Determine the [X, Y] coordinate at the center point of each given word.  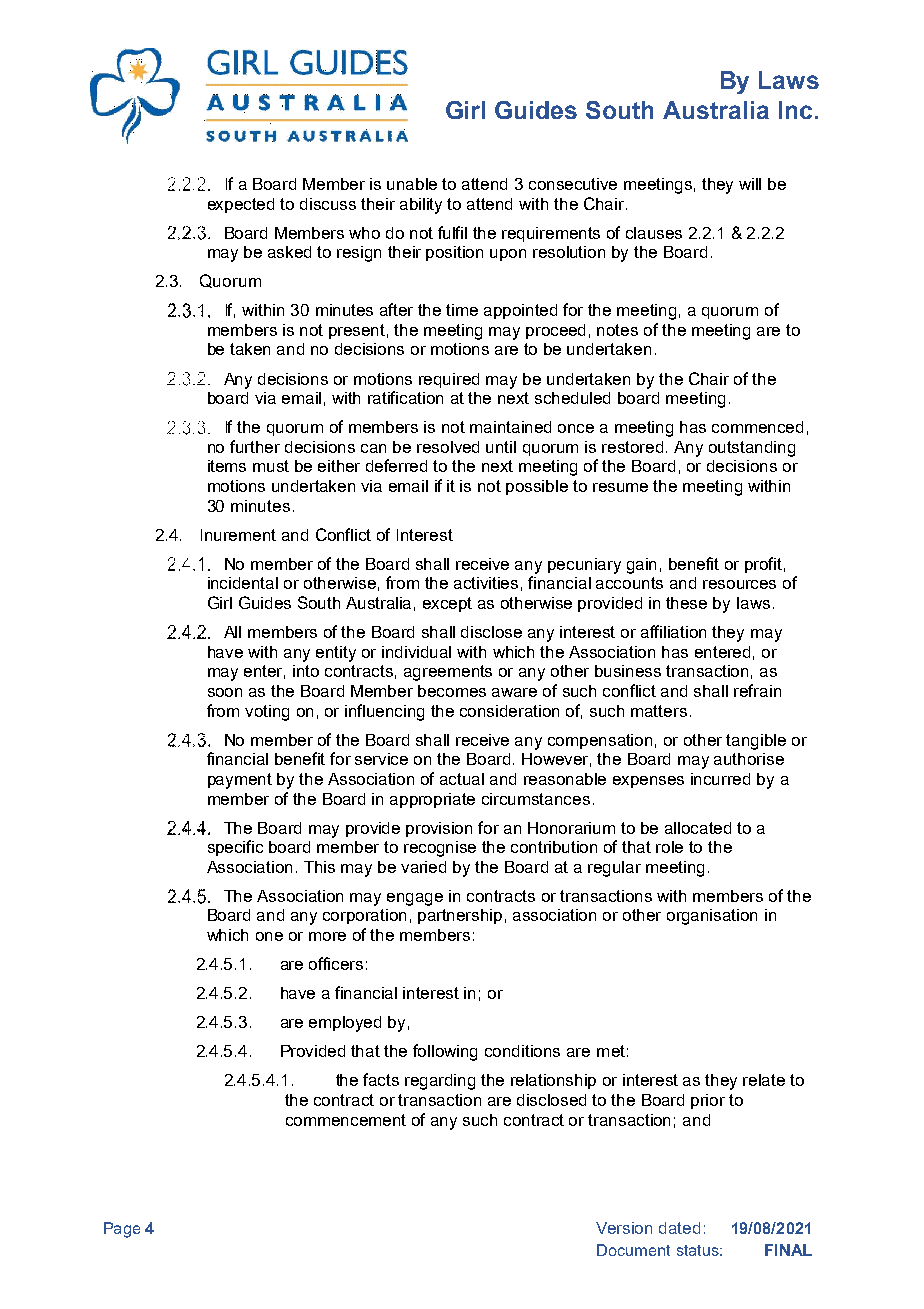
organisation [712, 917]
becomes [452, 691]
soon [225, 692]
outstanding [752, 449]
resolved [448, 447]
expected [241, 205]
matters [659, 711]
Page [122, 1230]
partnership [460, 916]
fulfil [452, 232]
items [227, 466]
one [269, 936]
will [750, 184]
